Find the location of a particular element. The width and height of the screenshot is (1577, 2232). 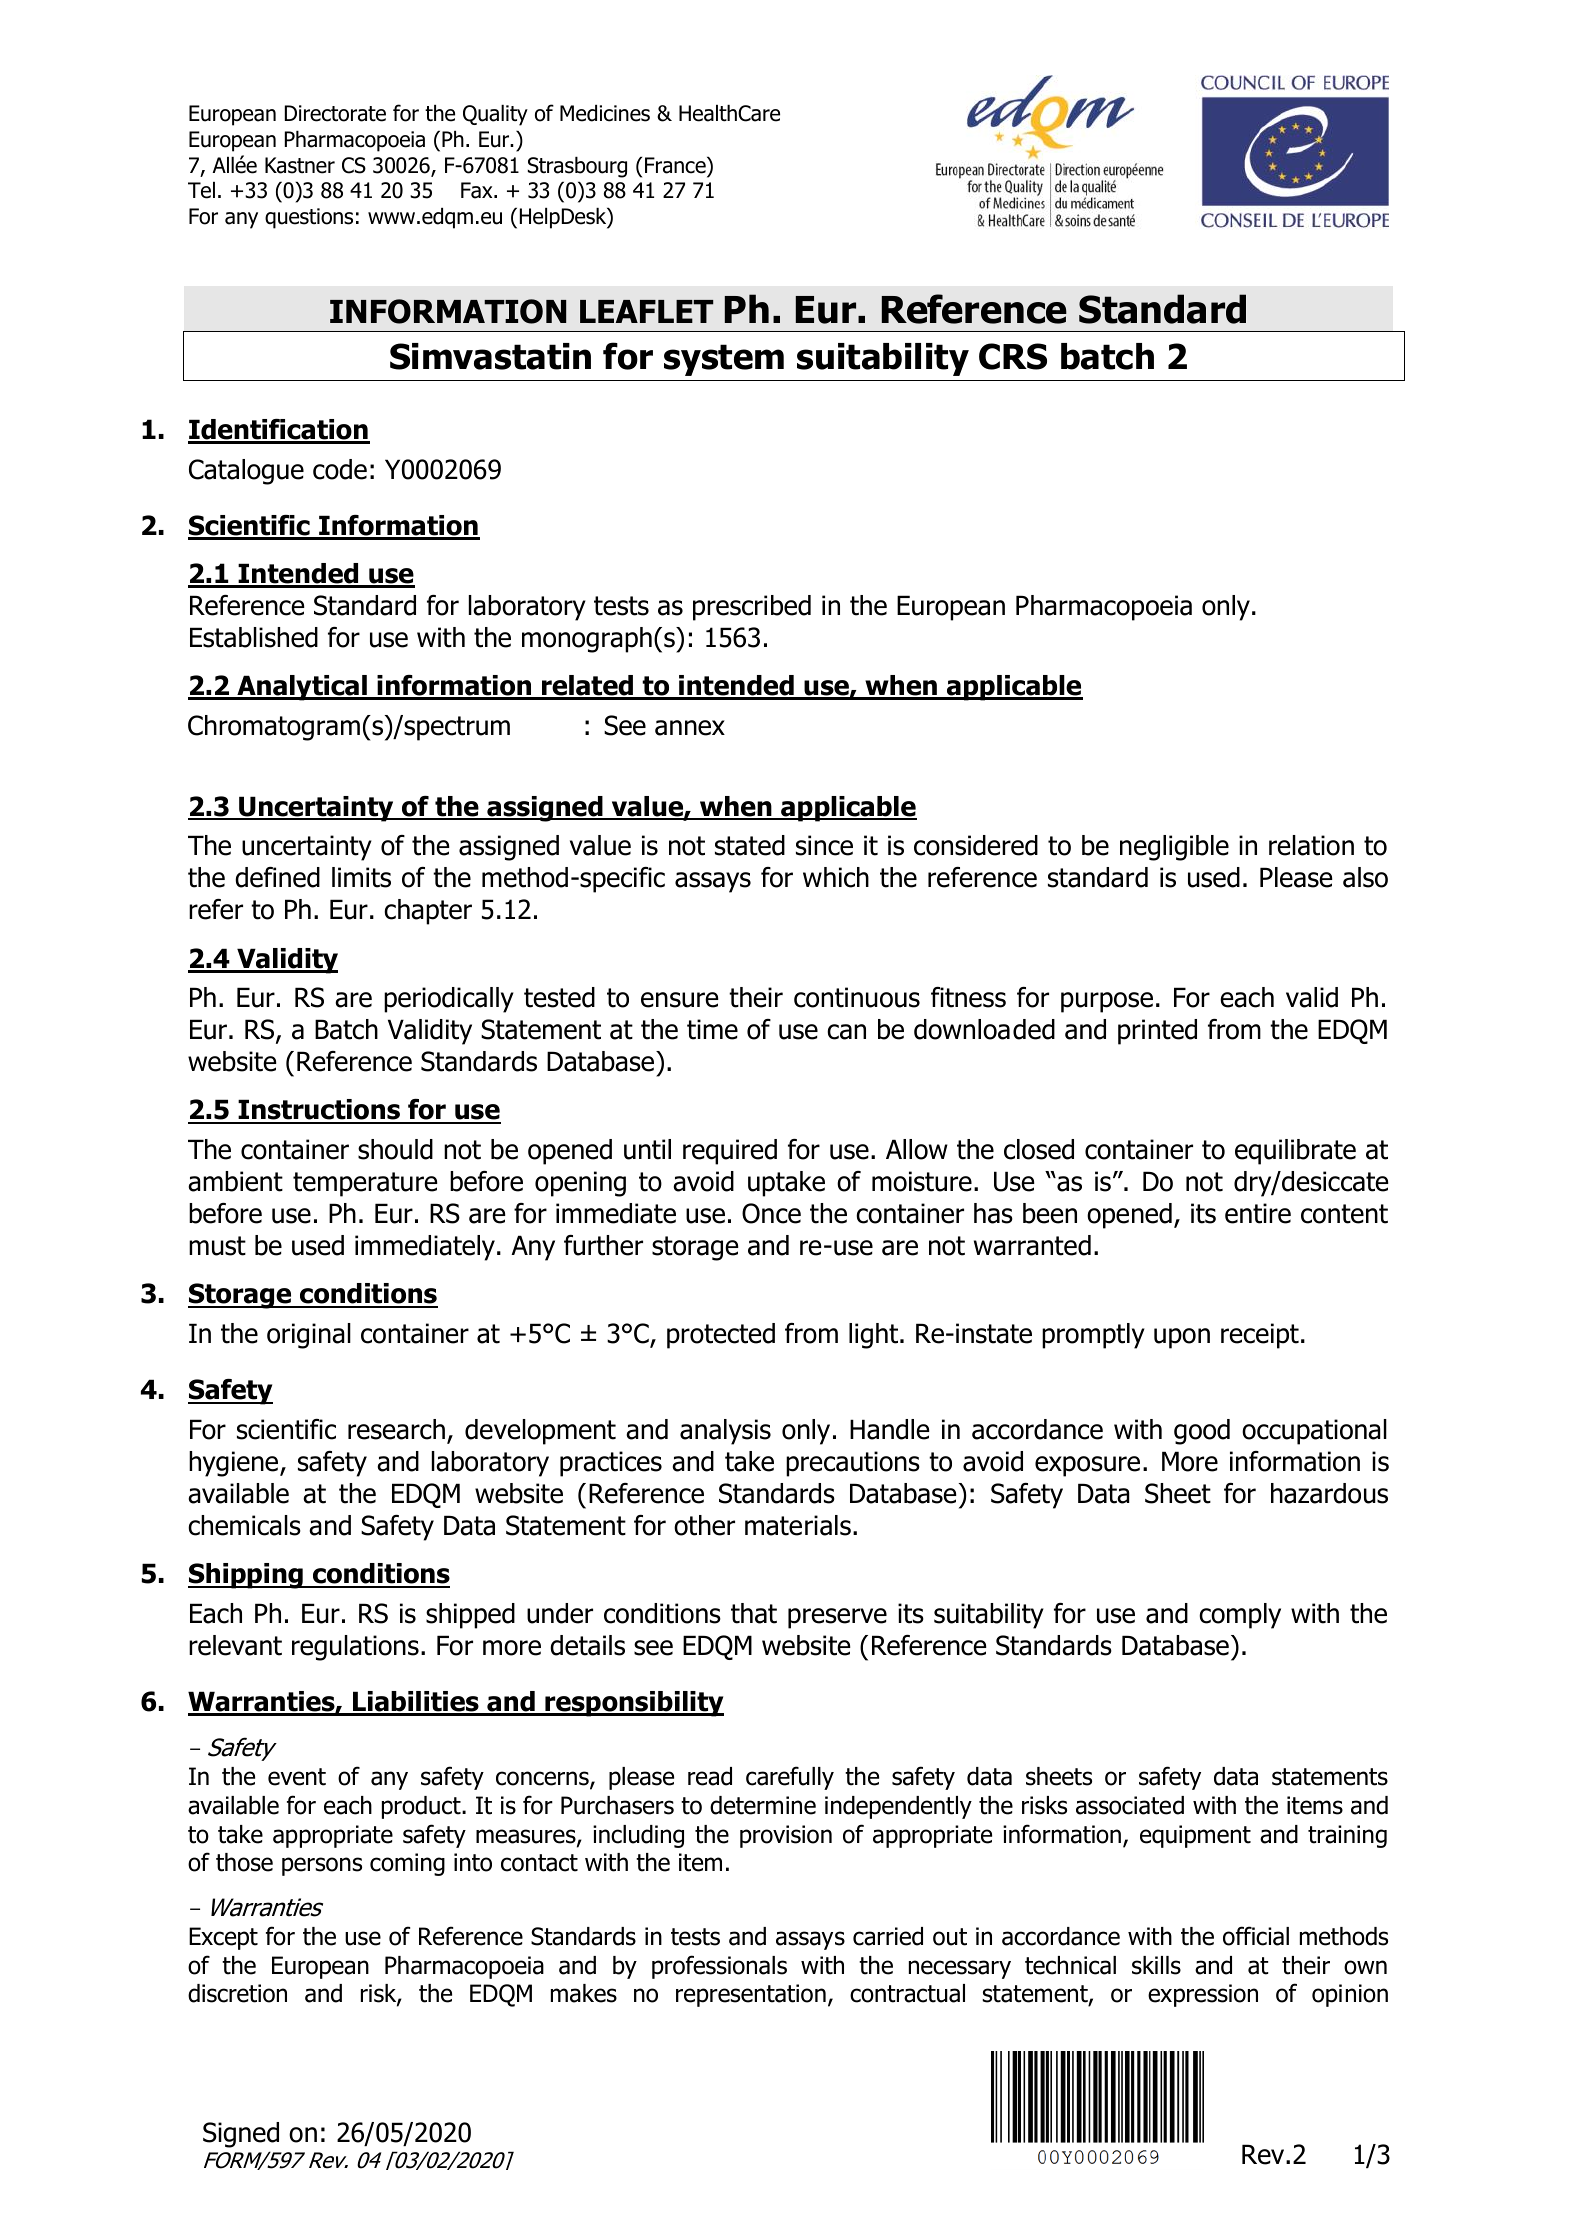

annex is located at coordinates (690, 728).
